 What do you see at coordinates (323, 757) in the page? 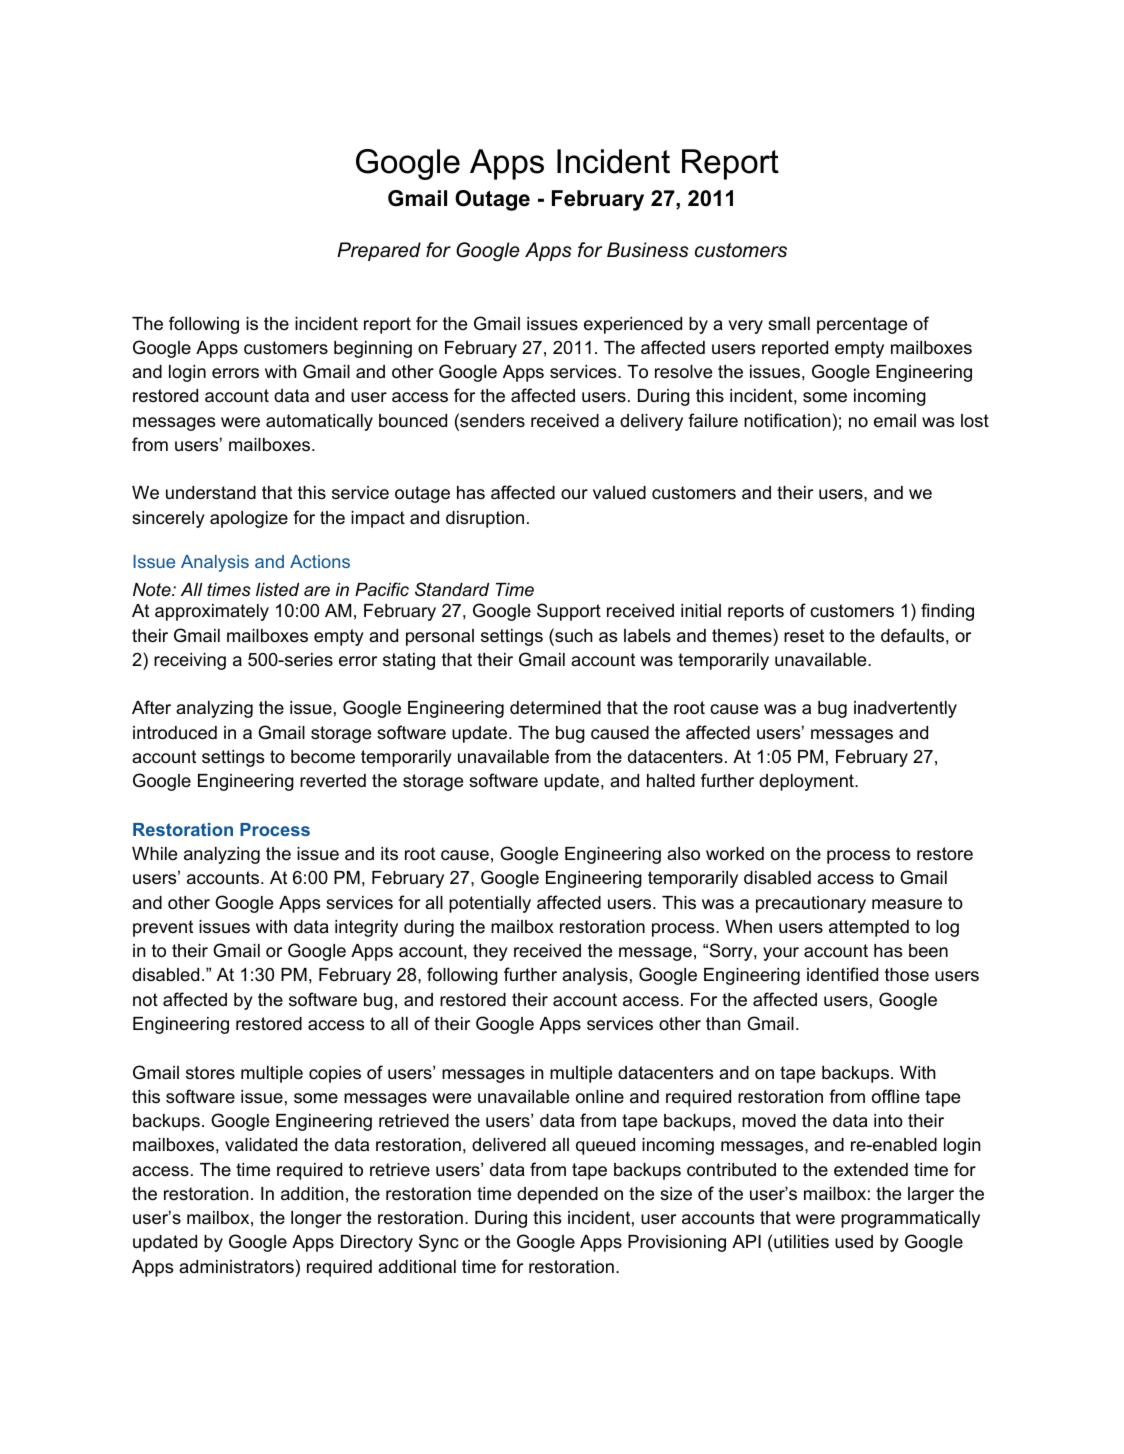
I see `become` at bounding box center [323, 757].
